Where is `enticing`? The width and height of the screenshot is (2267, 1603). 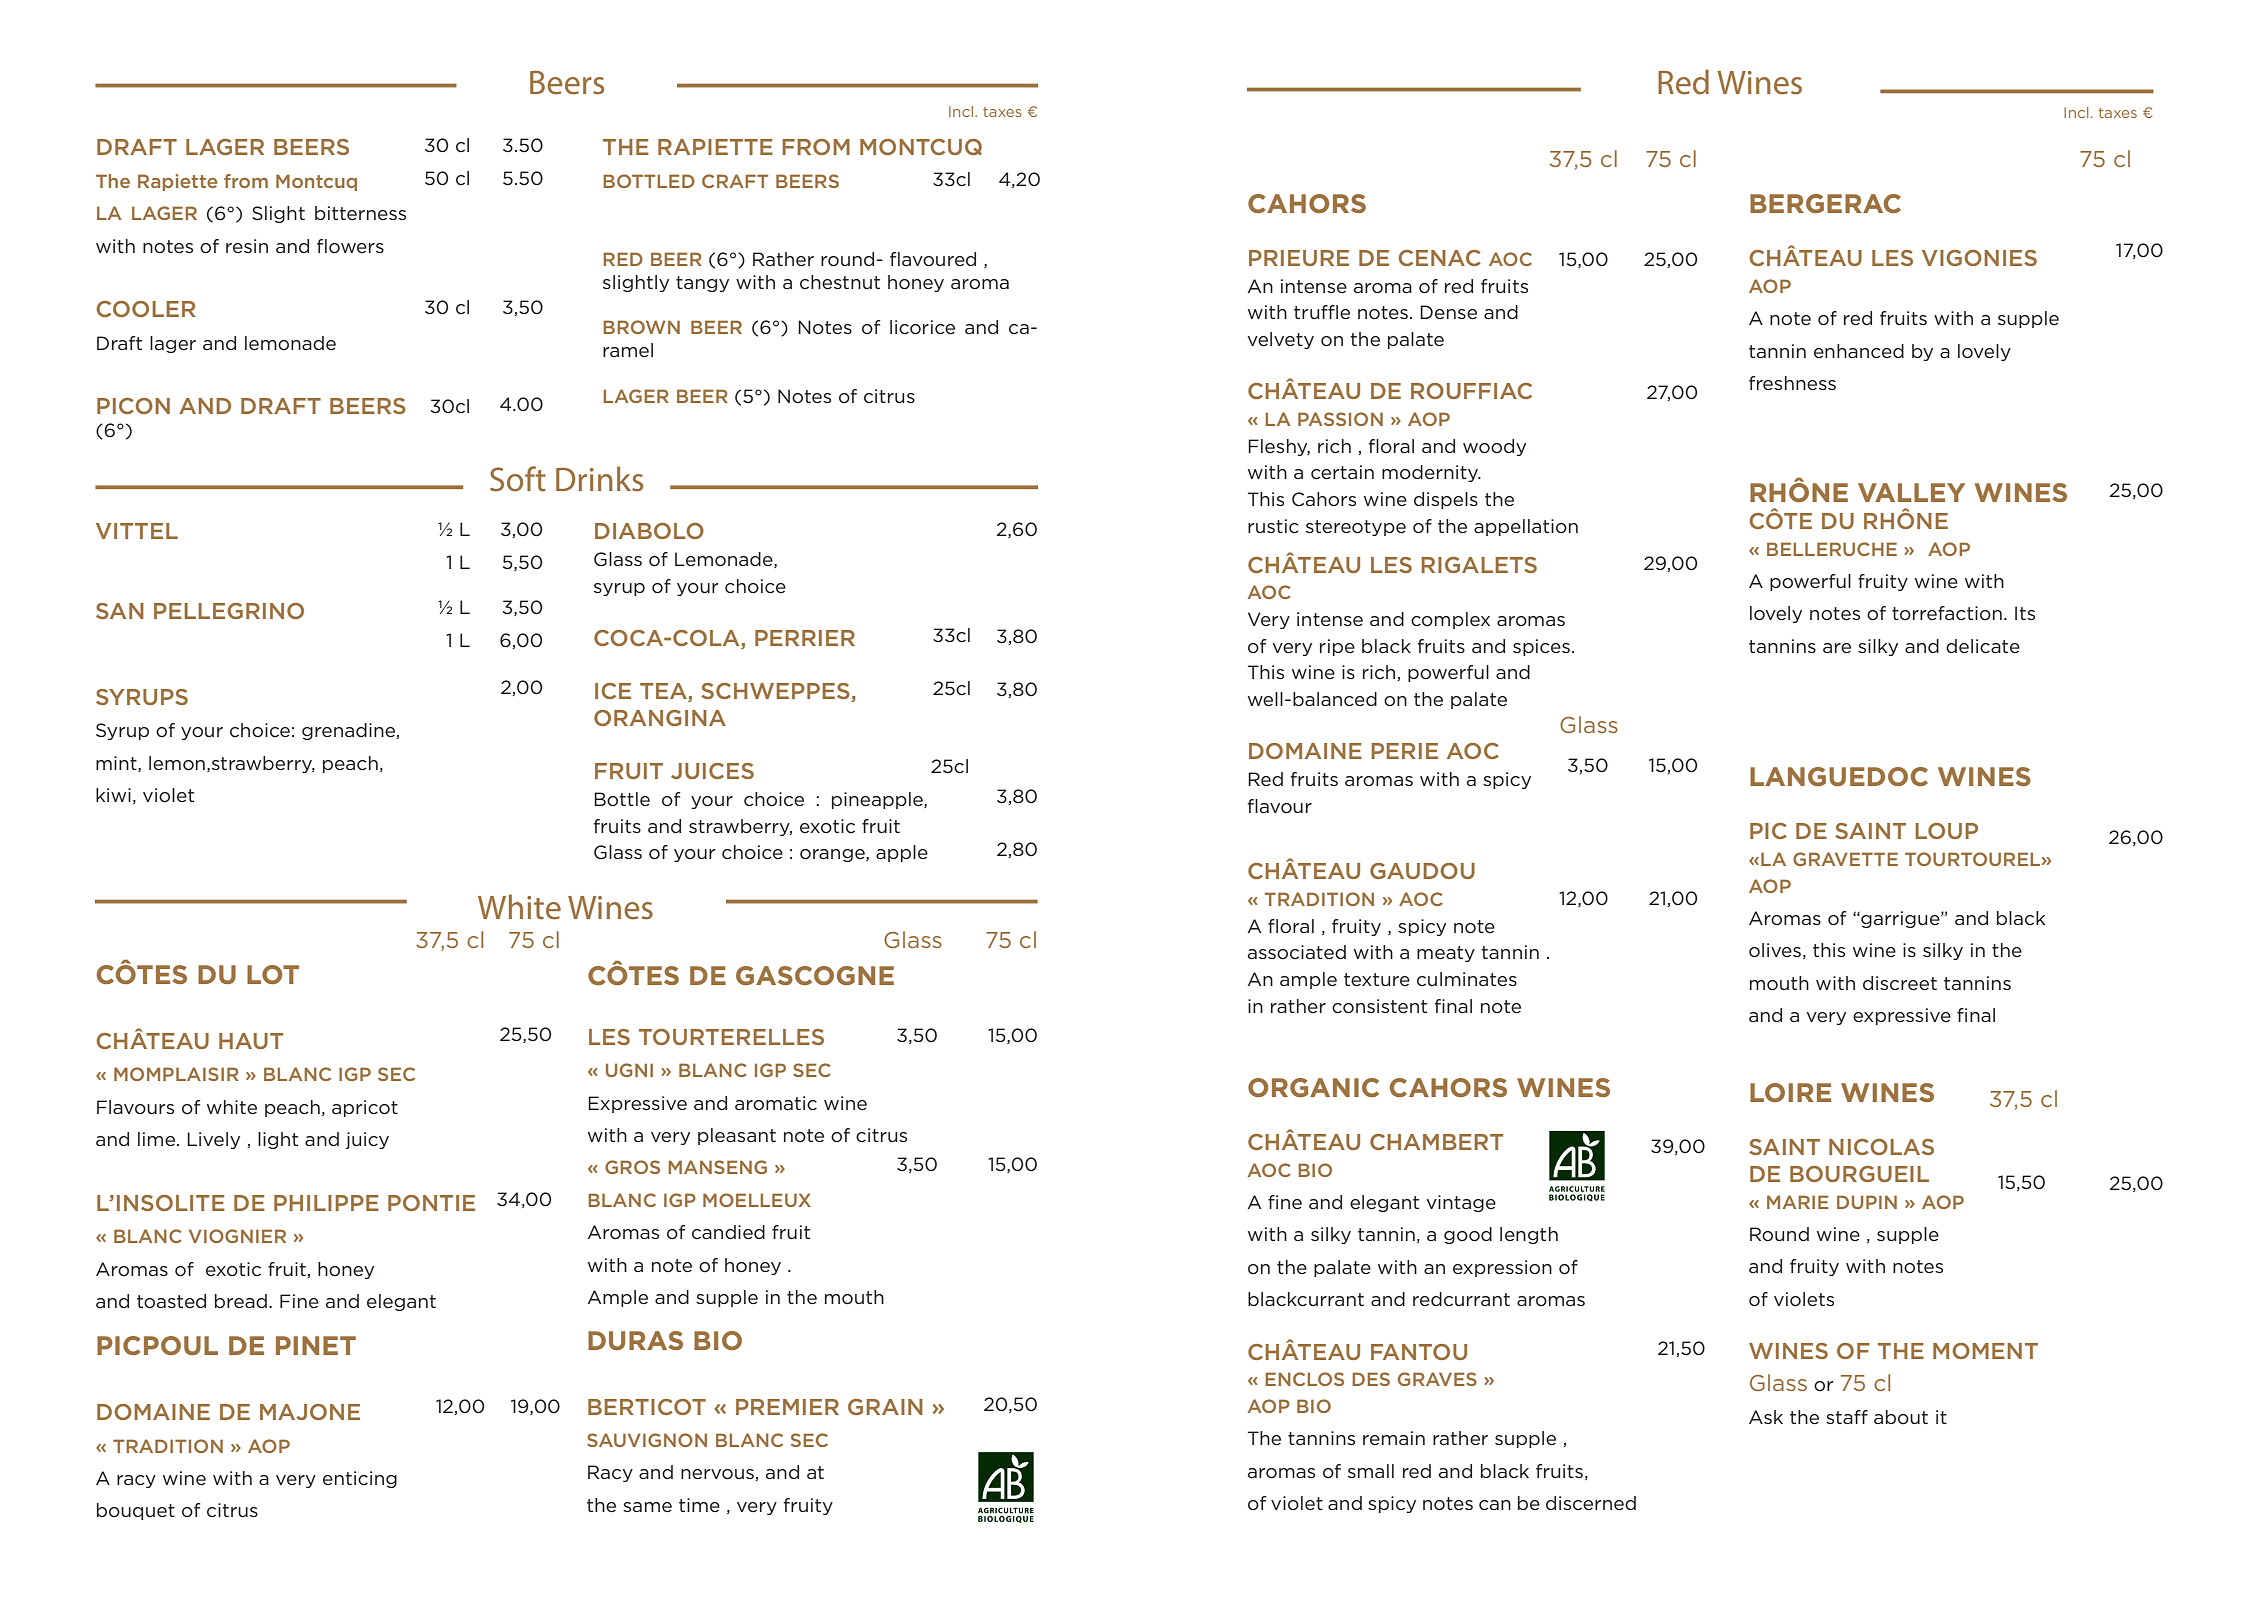 enticing is located at coordinates (360, 1479).
